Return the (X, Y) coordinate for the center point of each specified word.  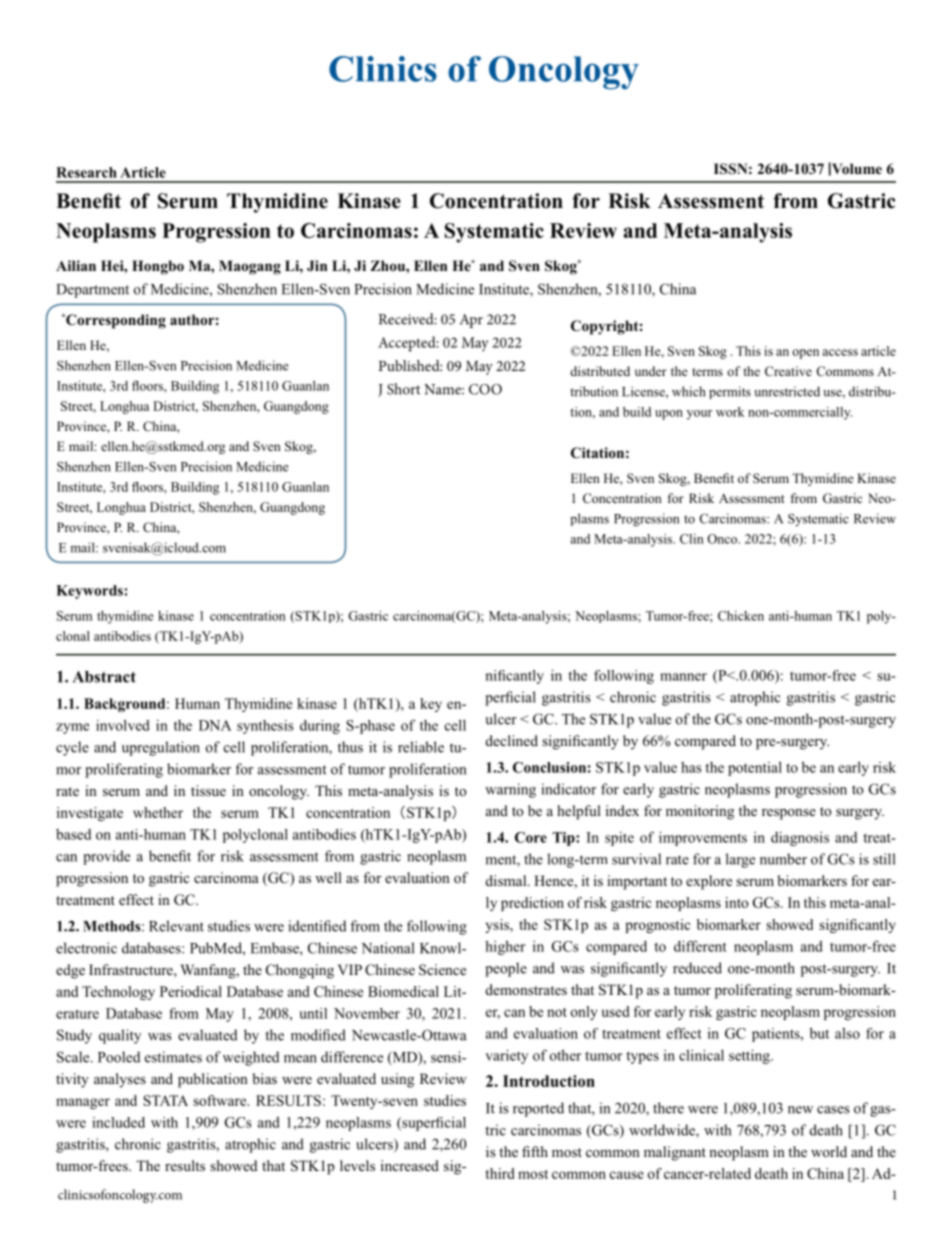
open (805, 354)
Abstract (104, 677)
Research (86, 172)
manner (683, 677)
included (118, 1122)
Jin (317, 265)
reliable (421, 747)
